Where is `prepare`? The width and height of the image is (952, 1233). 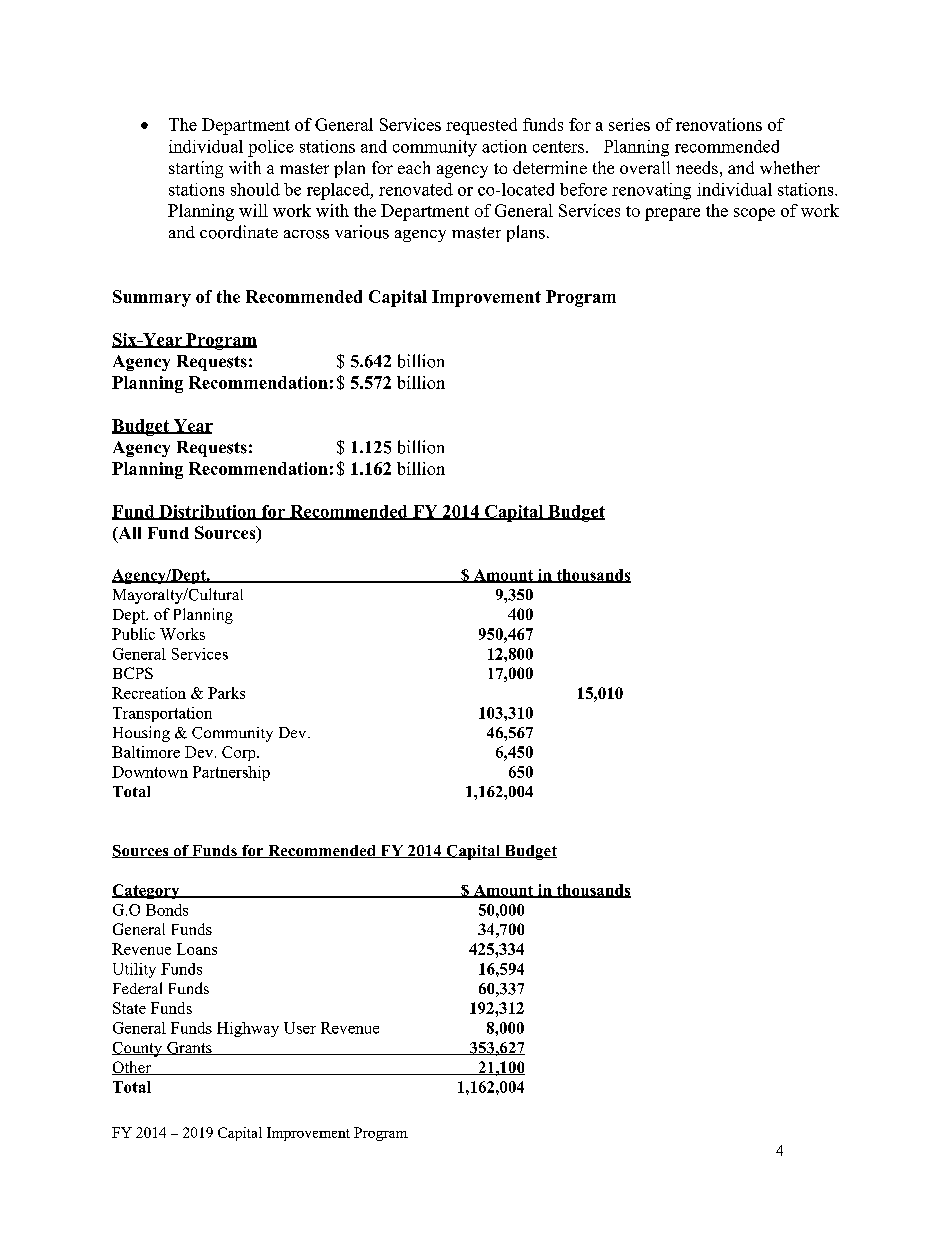 prepare is located at coordinates (672, 214).
